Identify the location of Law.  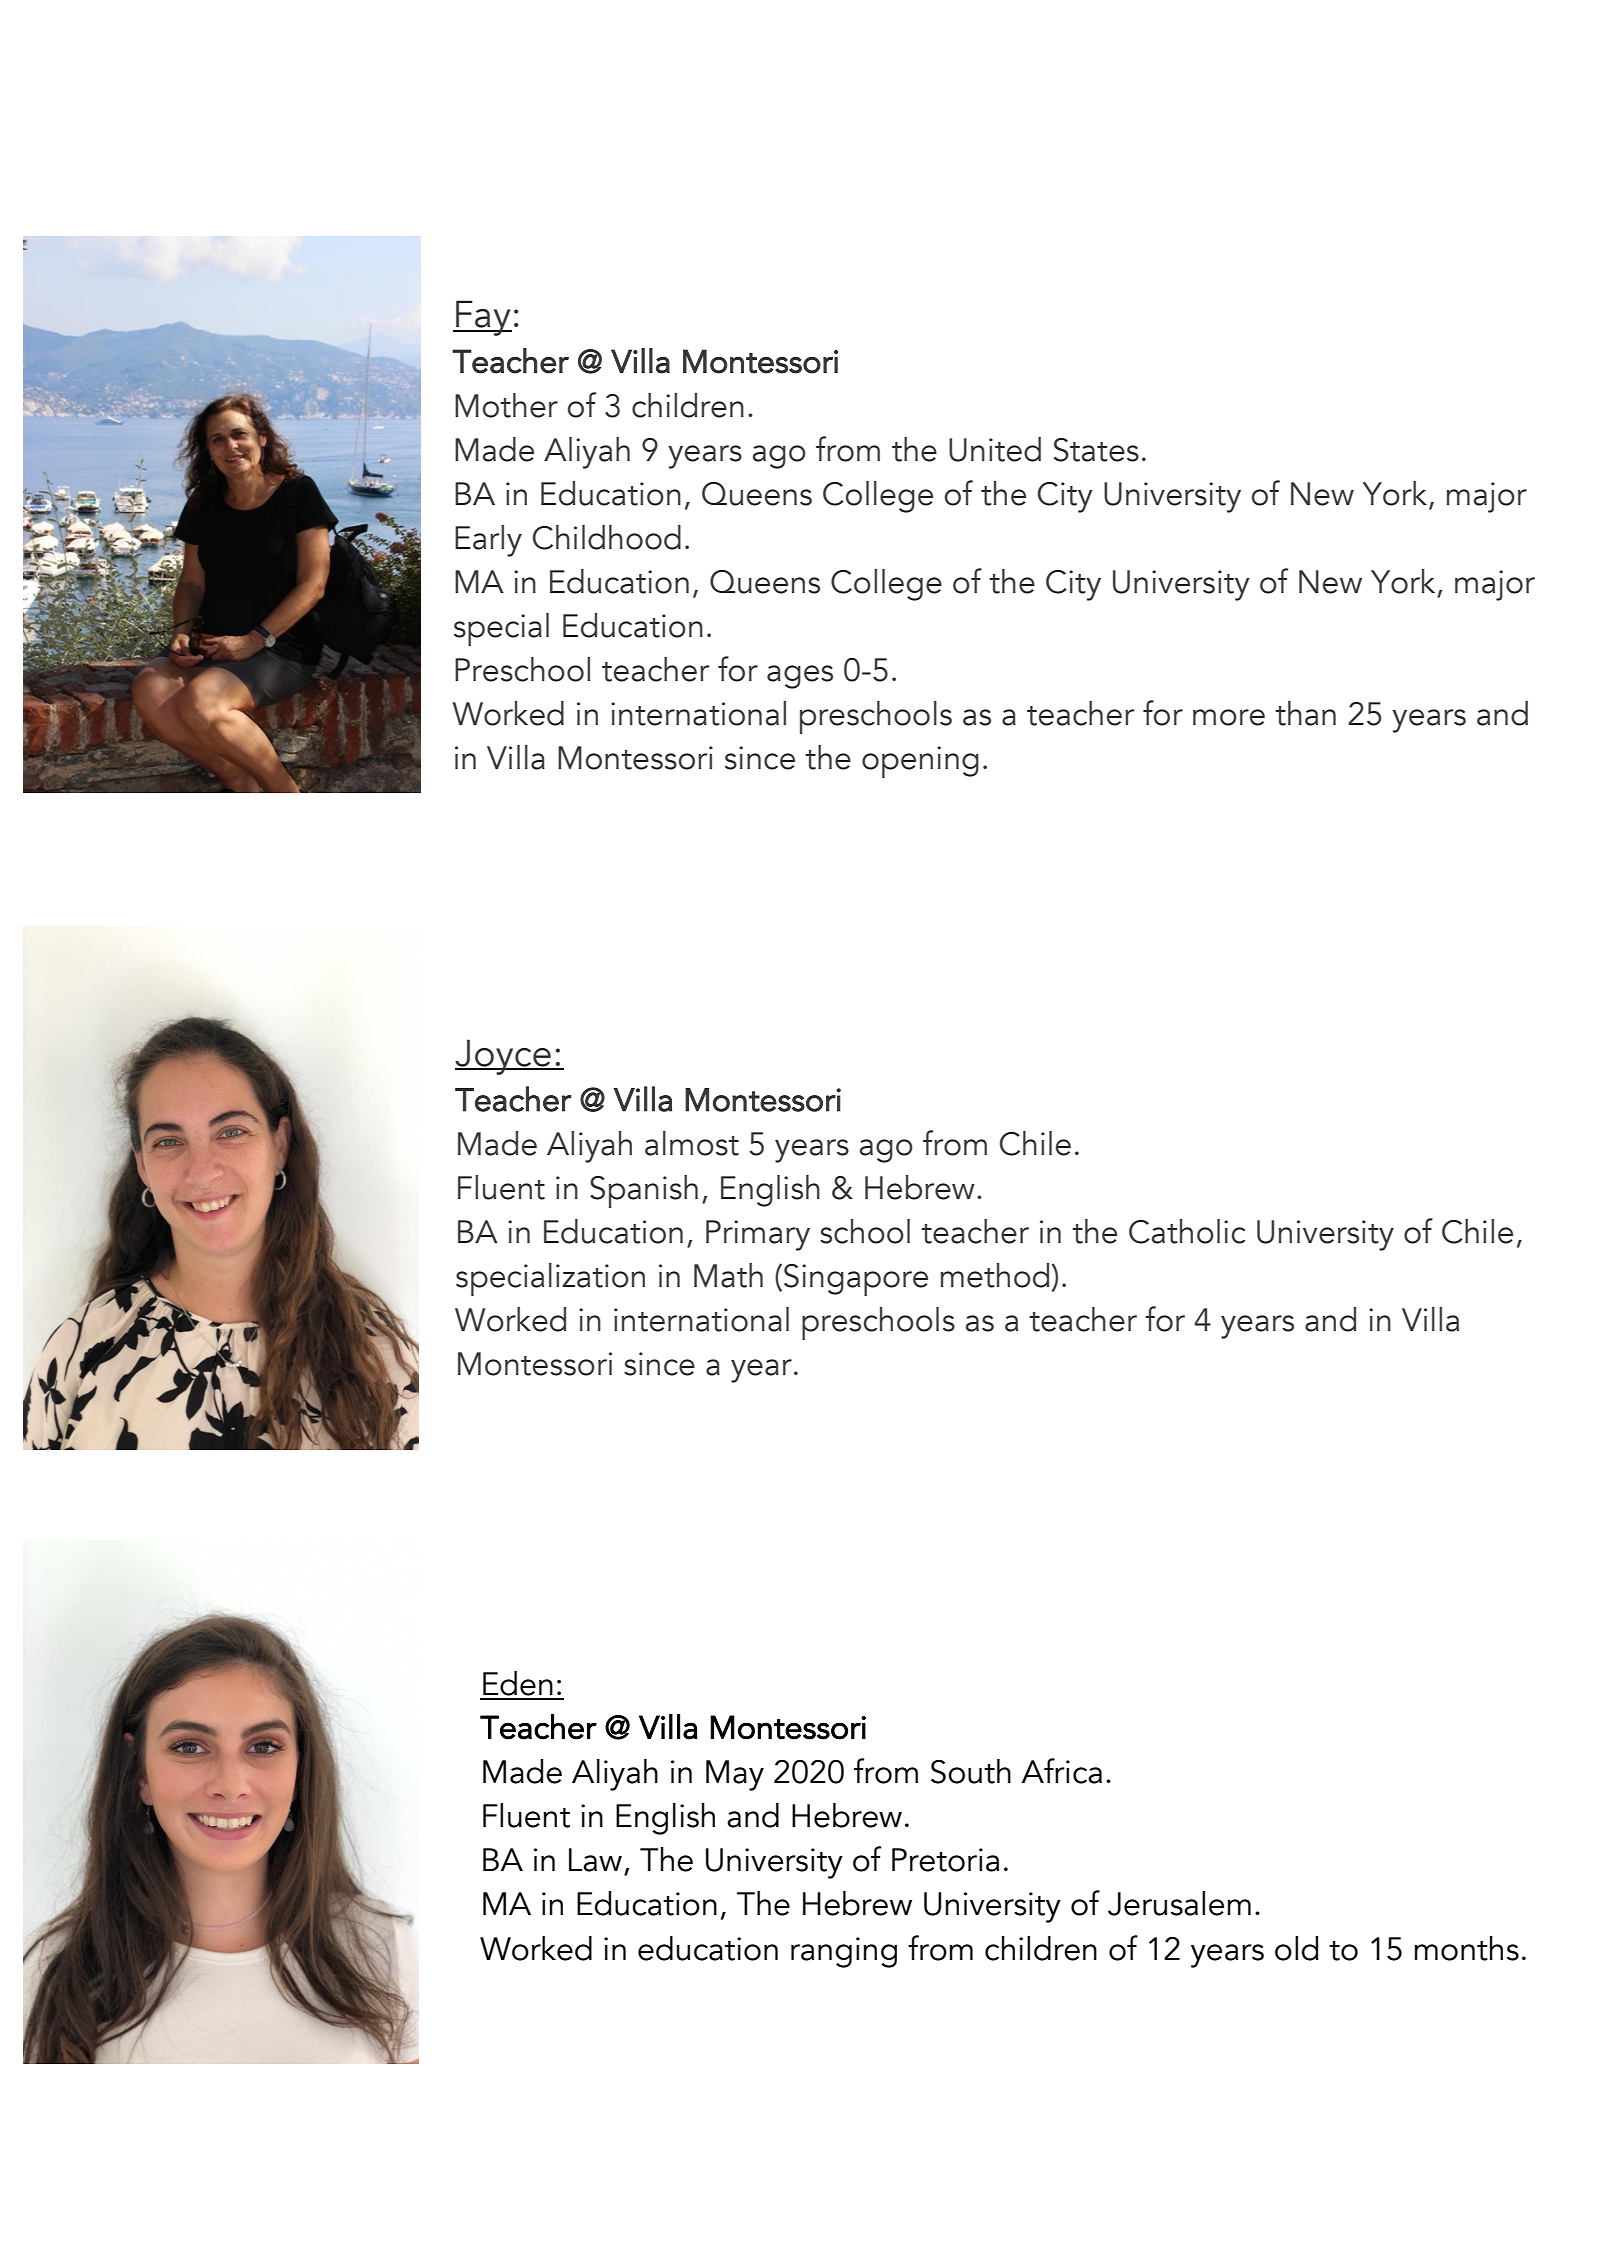
(595, 1860).
